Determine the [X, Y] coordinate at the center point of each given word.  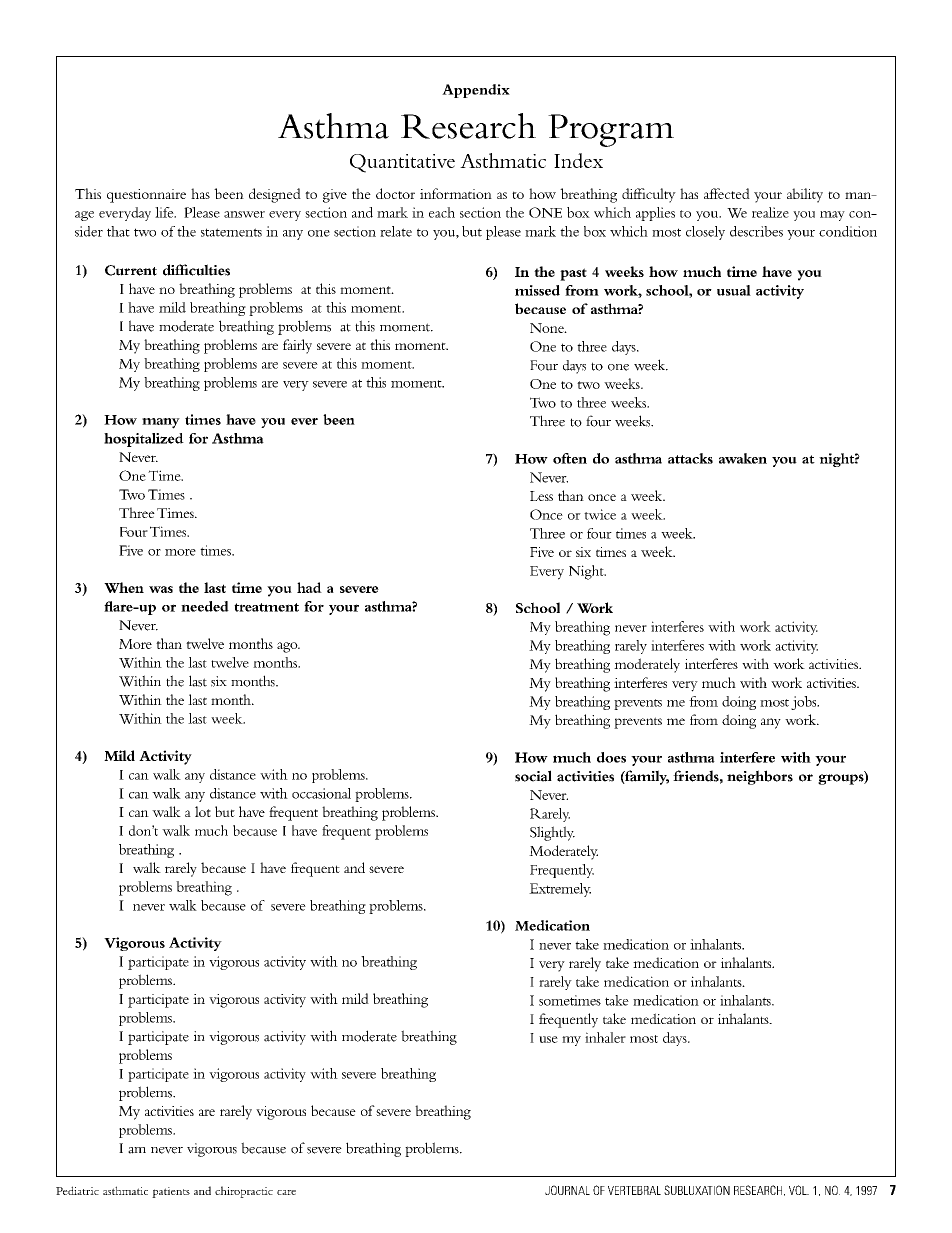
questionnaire [146, 196]
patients [171, 1192]
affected [727, 193]
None [548, 328]
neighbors [760, 777]
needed [205, 606]
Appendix [476, 91]
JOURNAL [567, 1190]
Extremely [560, 890]
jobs [805, 703]
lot [203, 811]
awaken [743, 458]
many [161, 423]
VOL [799, 1190]
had [309, 587]
